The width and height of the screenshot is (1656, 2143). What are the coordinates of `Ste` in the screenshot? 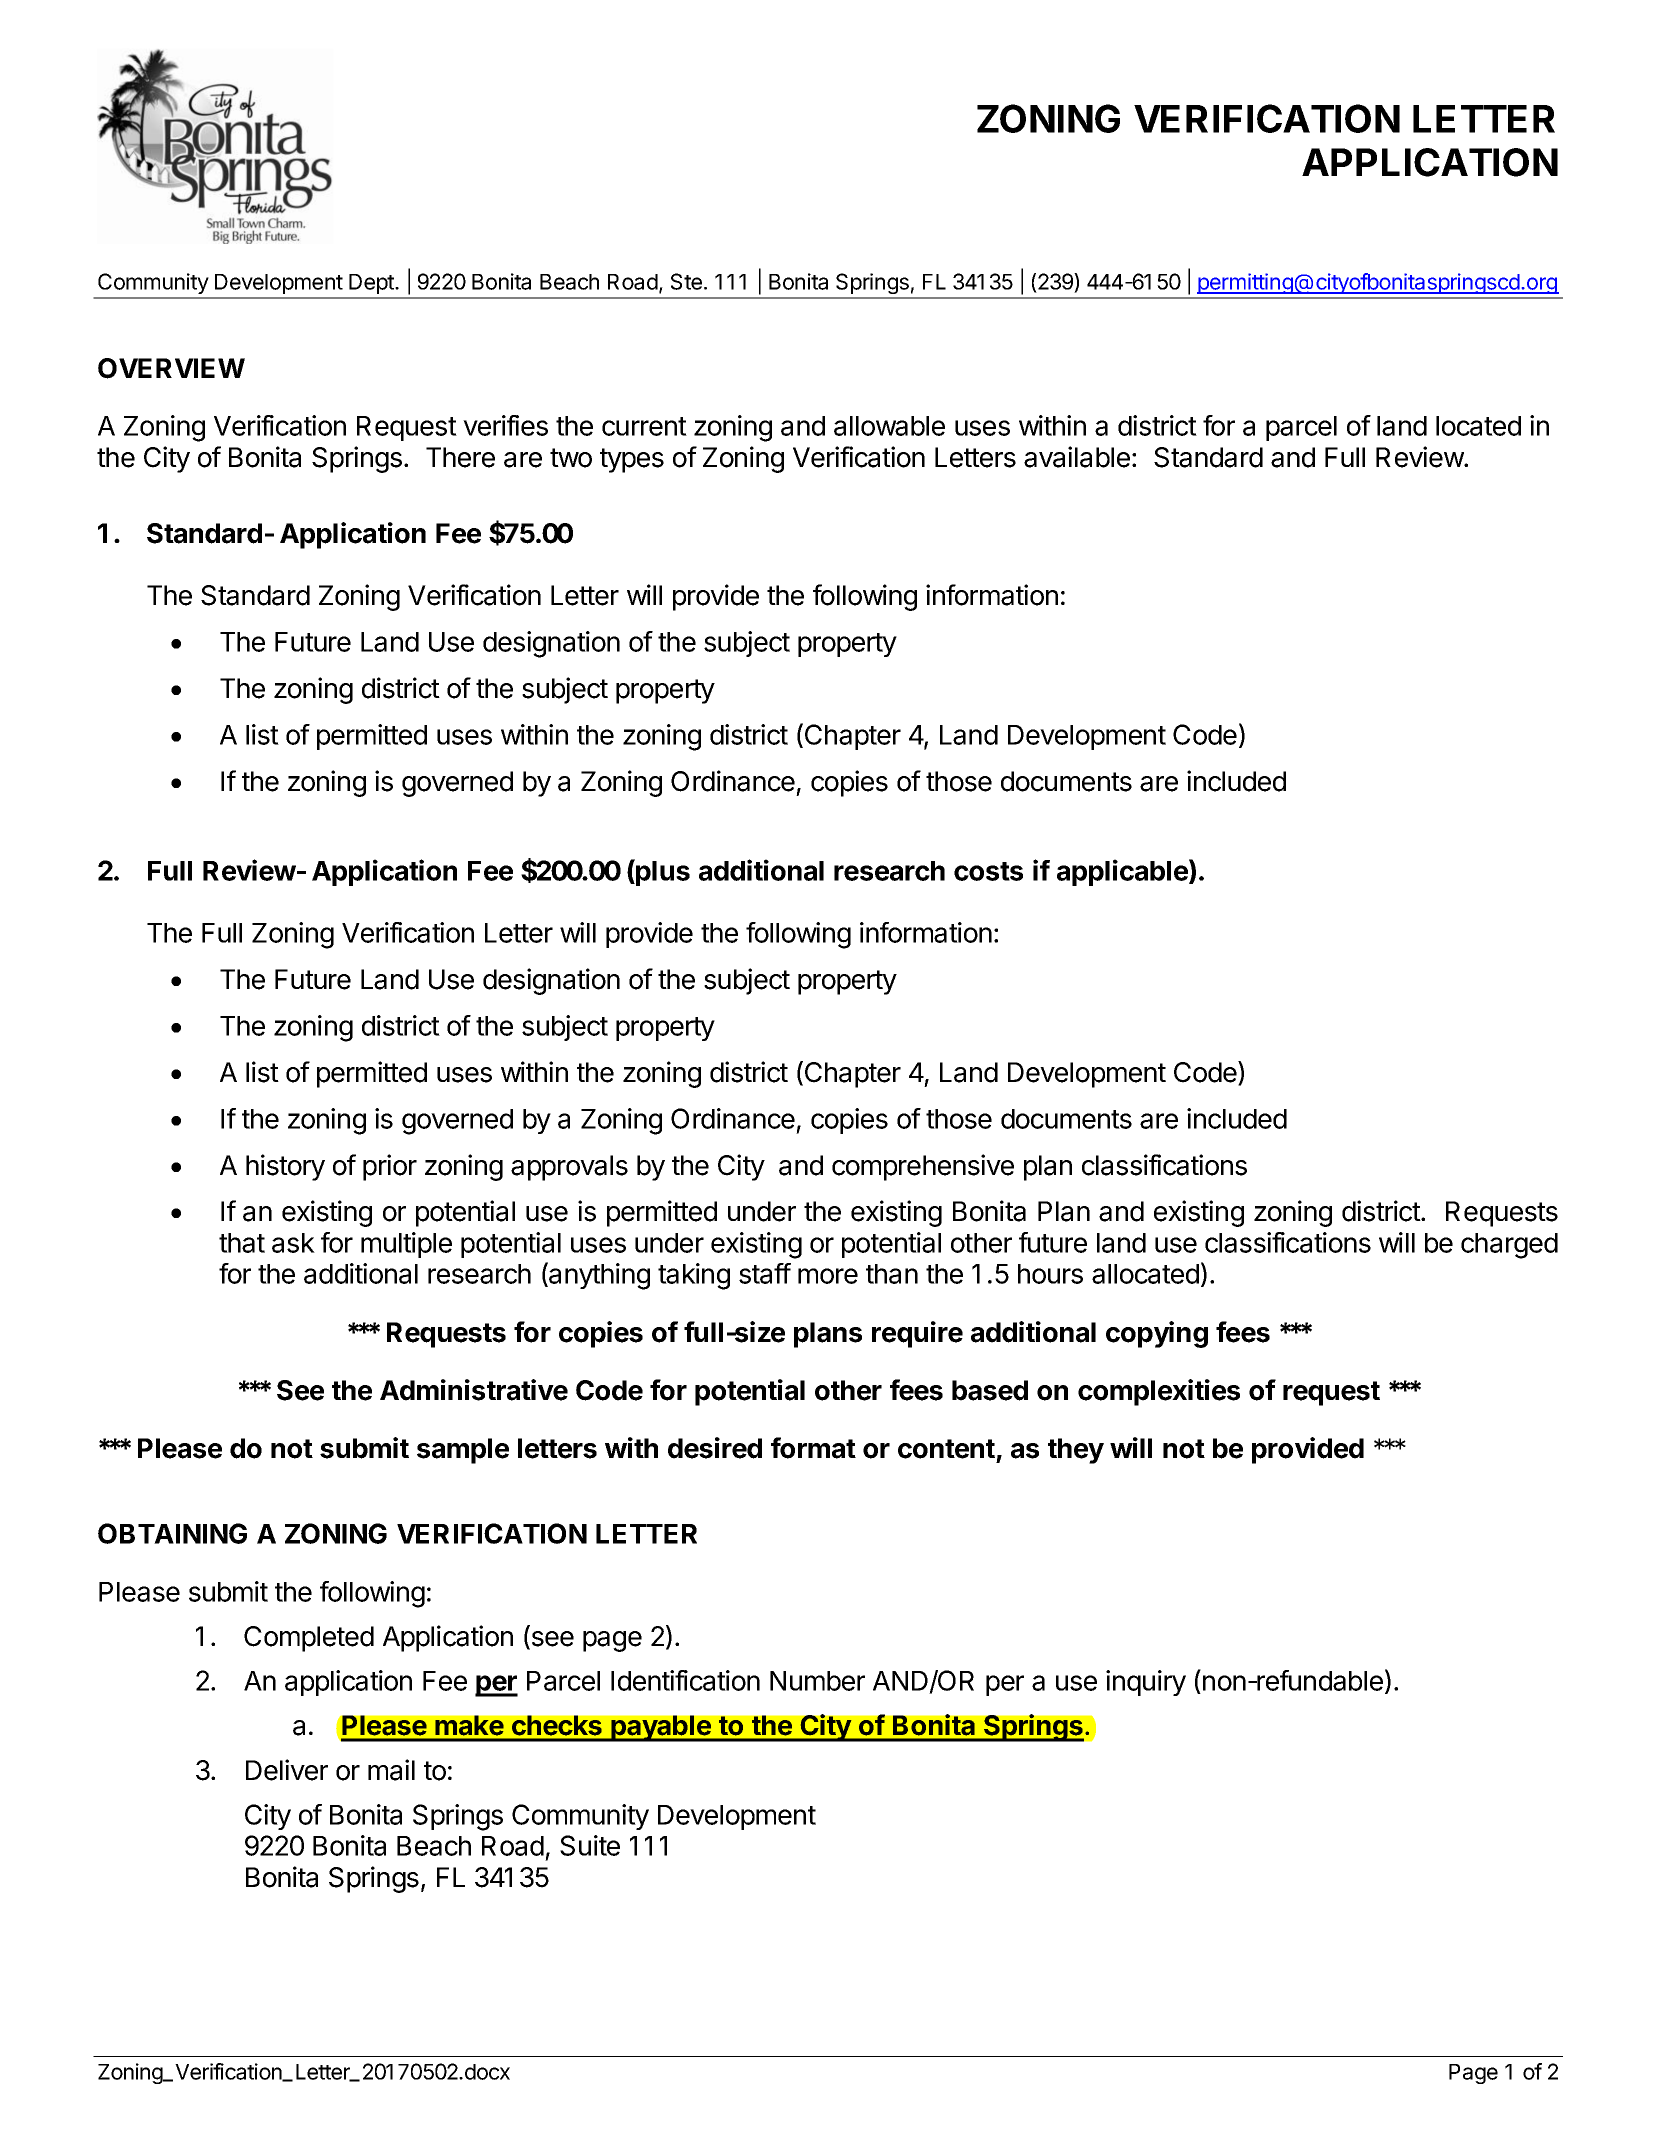 It's located at (686, 281).
